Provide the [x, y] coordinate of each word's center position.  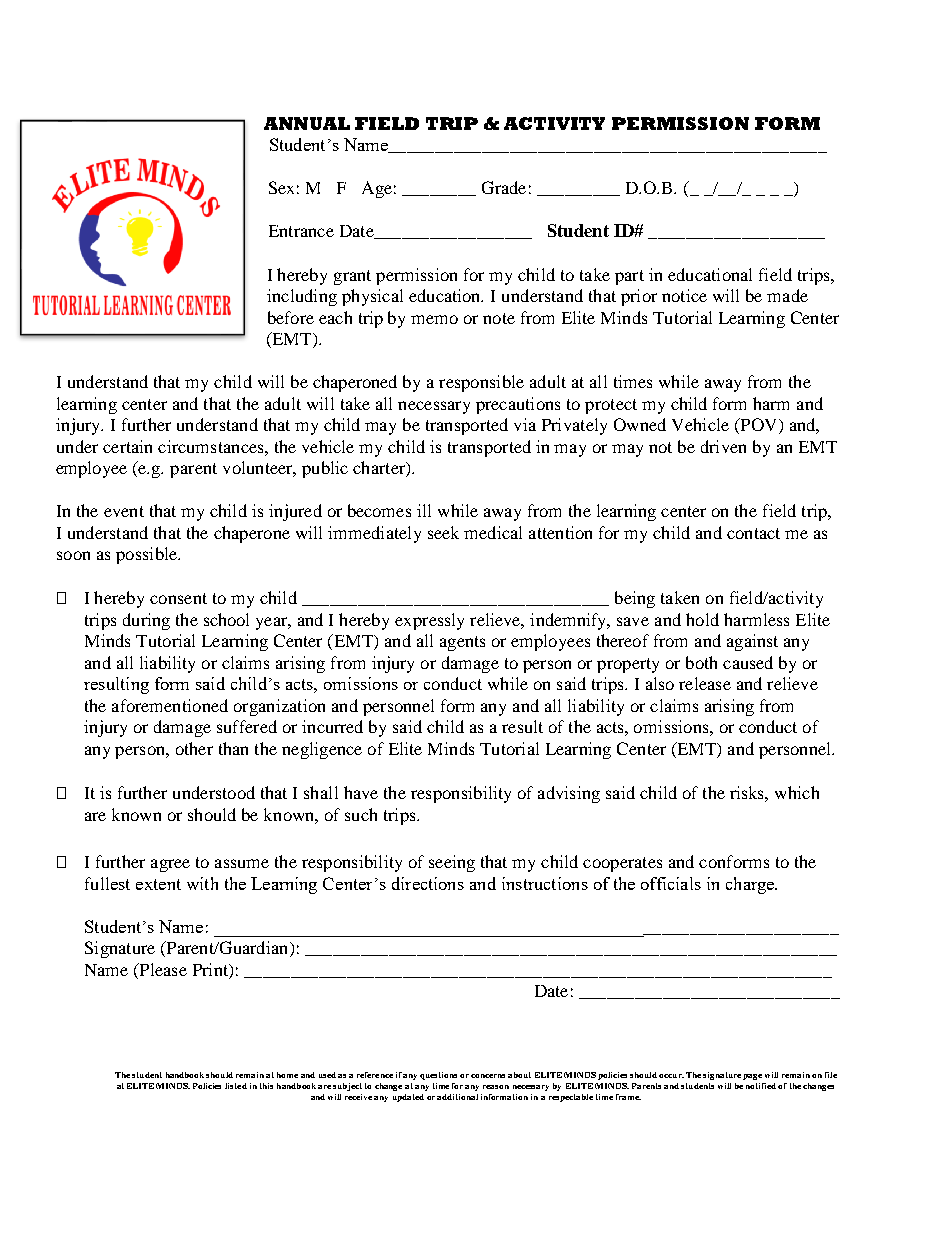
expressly [429, 621]
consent [178, 598]
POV [759, 426]
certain [127, 446]
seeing [452, 863]
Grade [504, 187]
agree [170, 865]
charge [751, 885]
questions [438, 1076]
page [752, 1077]
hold [702, 619]
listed [236, 1086]
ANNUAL [307, 123]
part [629, 277]
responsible [481, 383]
